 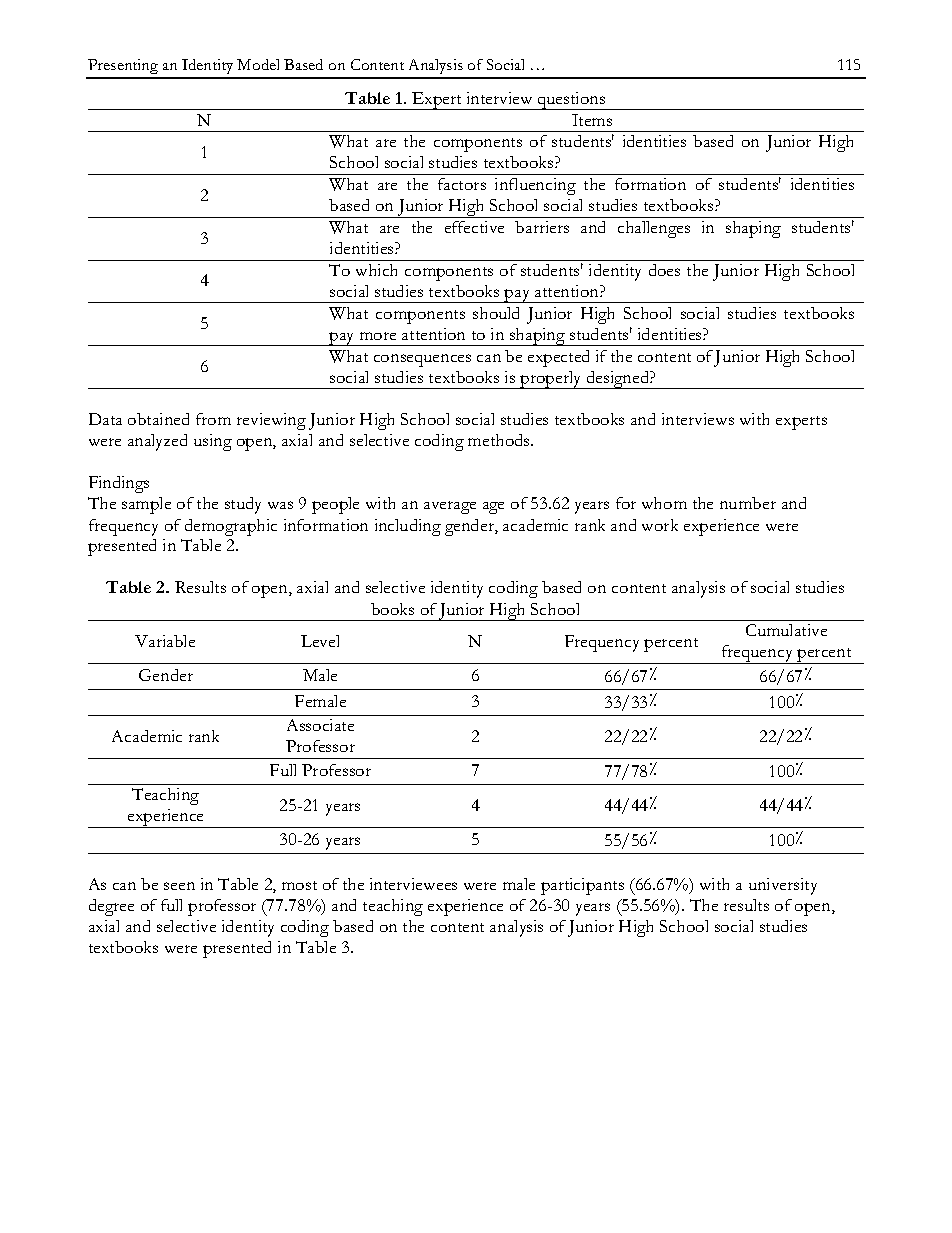 I want to click on does, so click(x=664, y=270).
